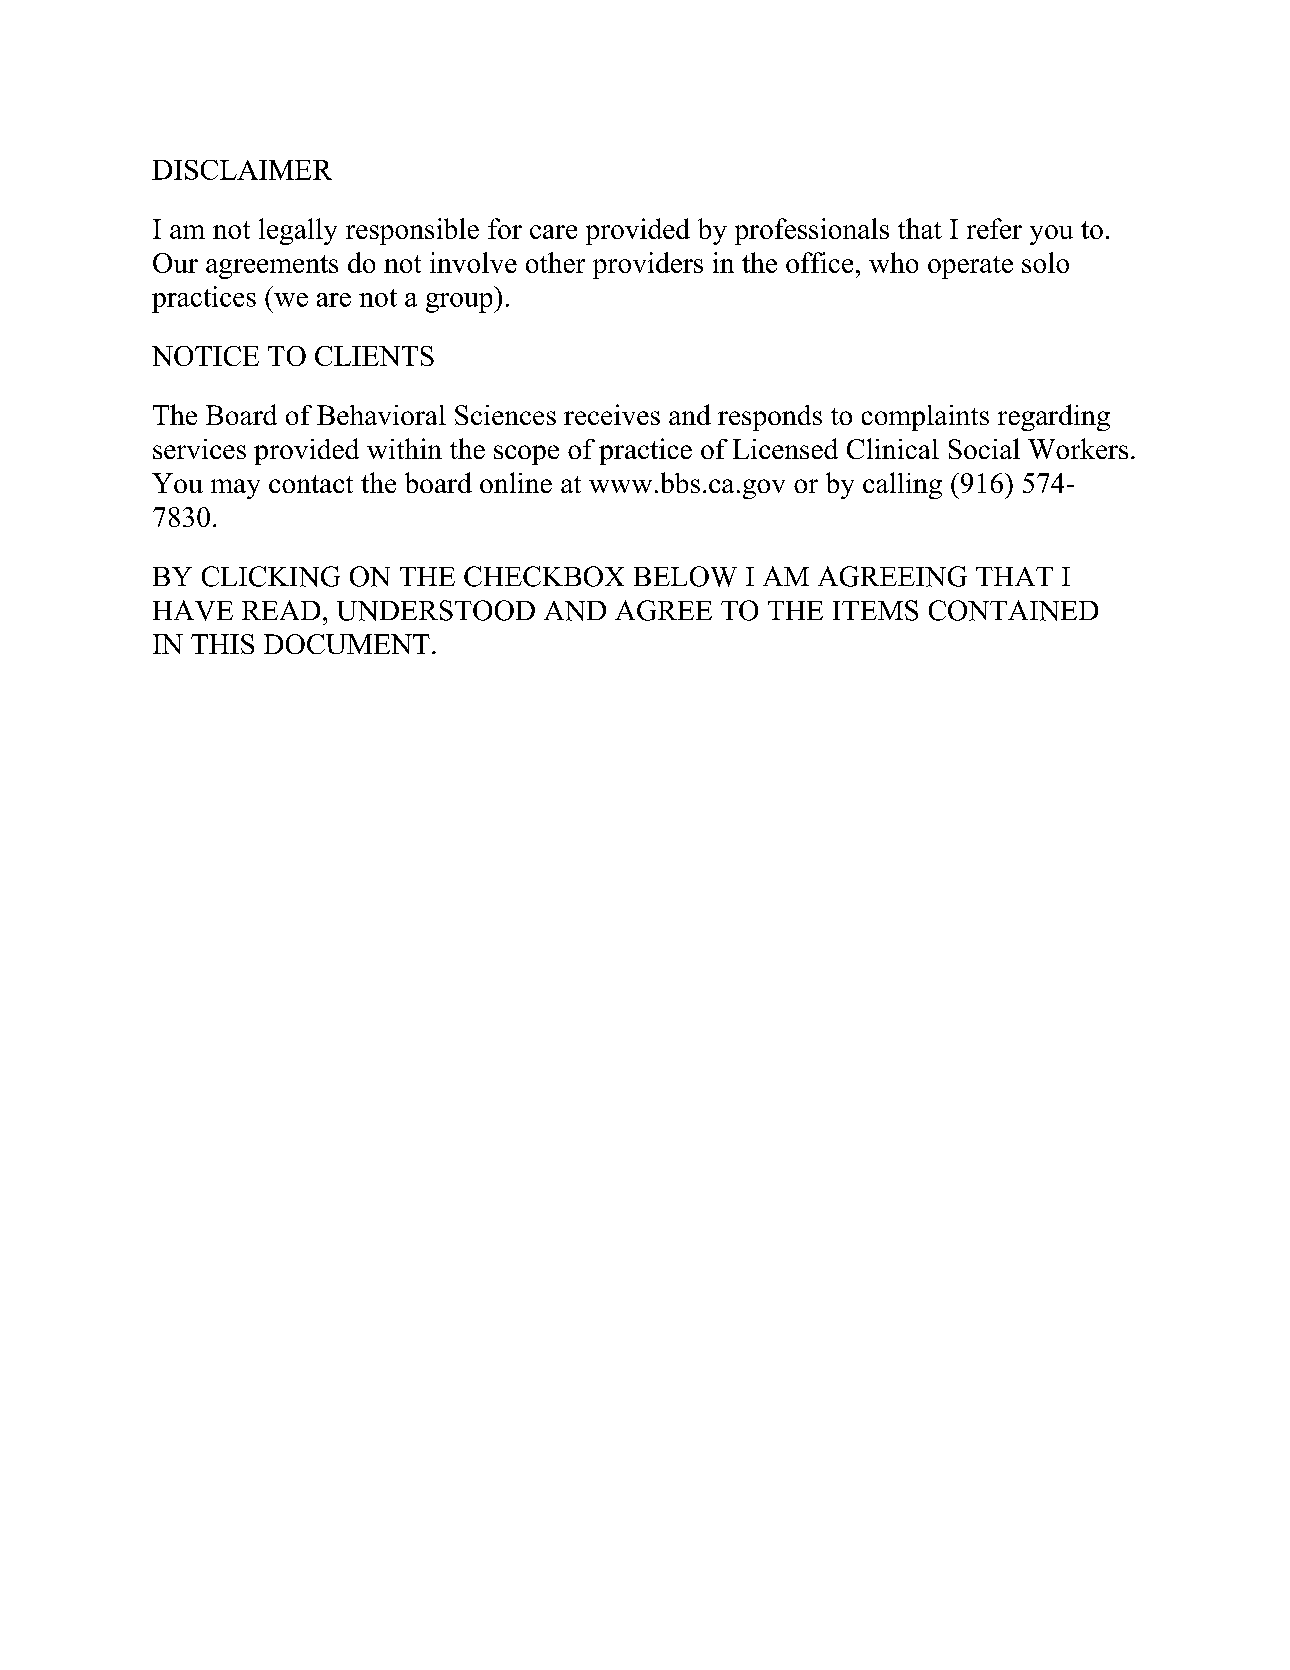  What do you see at coordinates (436, 610) in the screenshot?
I see `UNDERSTOOD` at bounding box center [436, 610].
